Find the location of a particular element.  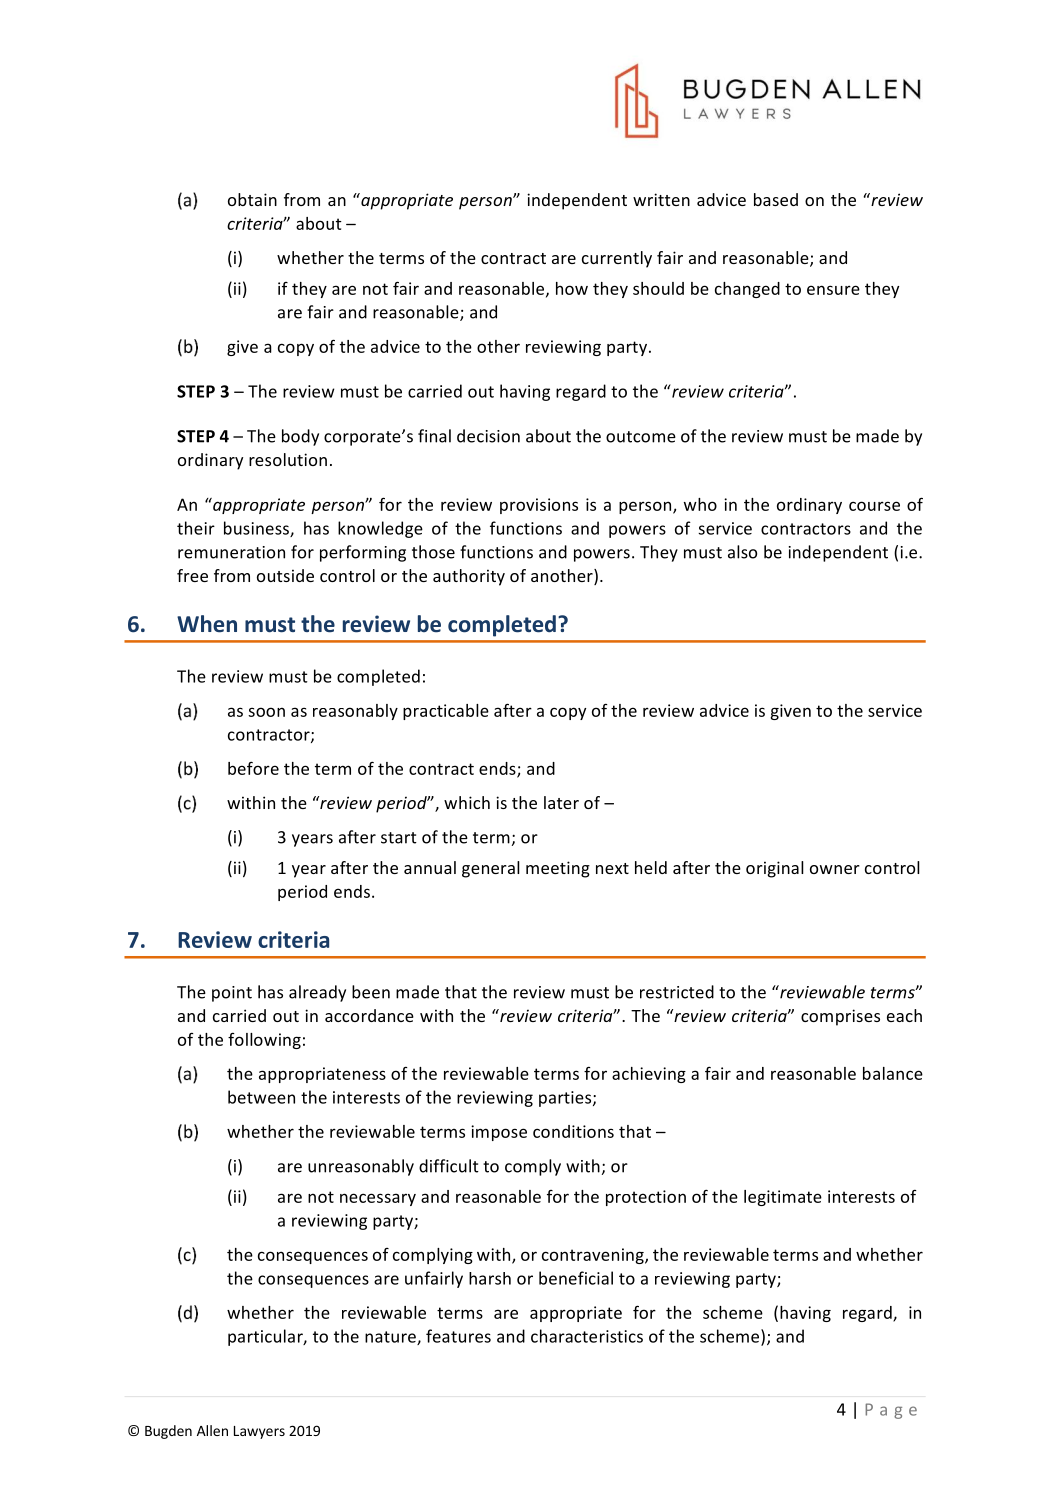

between is located at coordinates (261, 1097).
